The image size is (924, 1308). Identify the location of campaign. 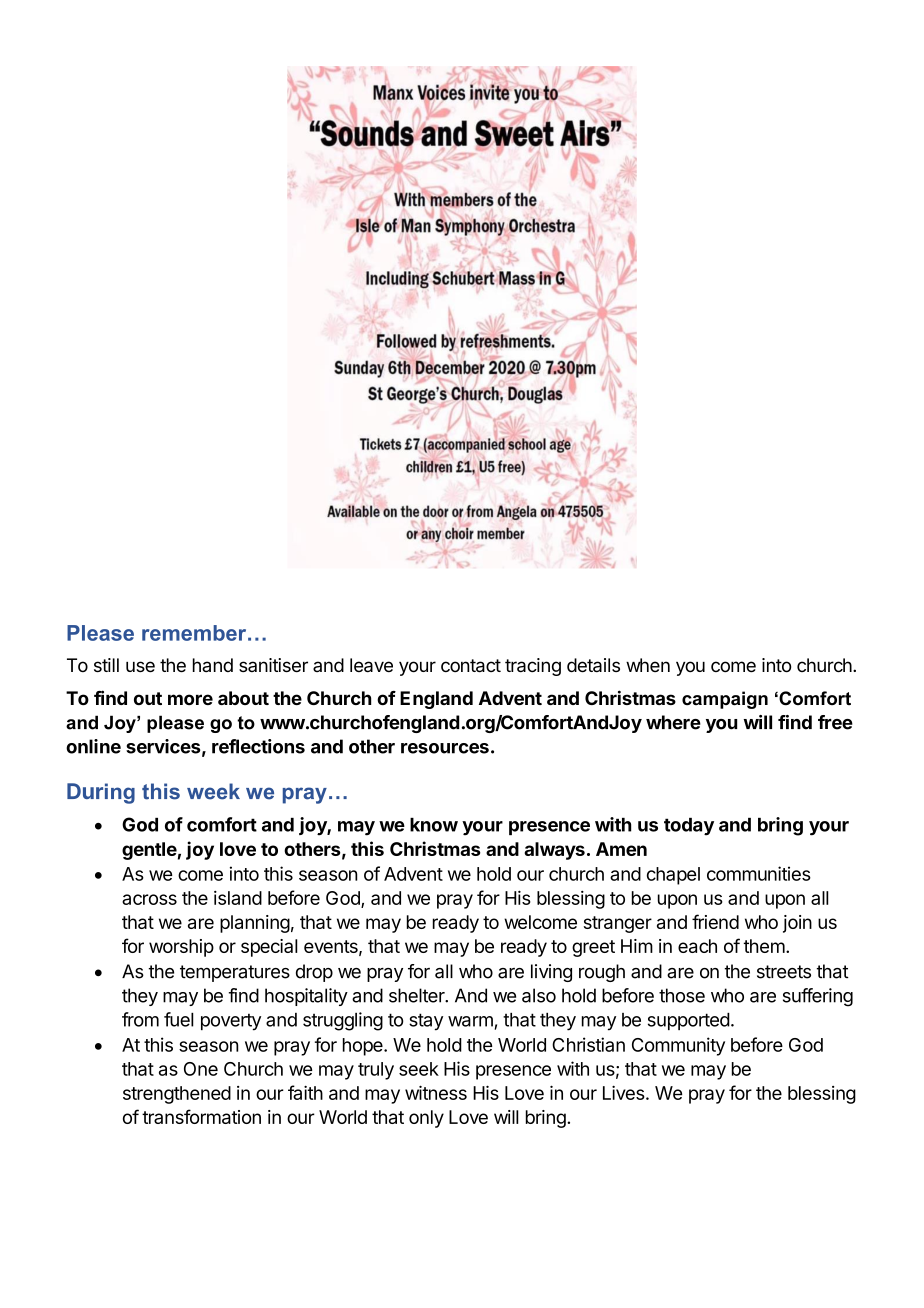
(725, 700).
